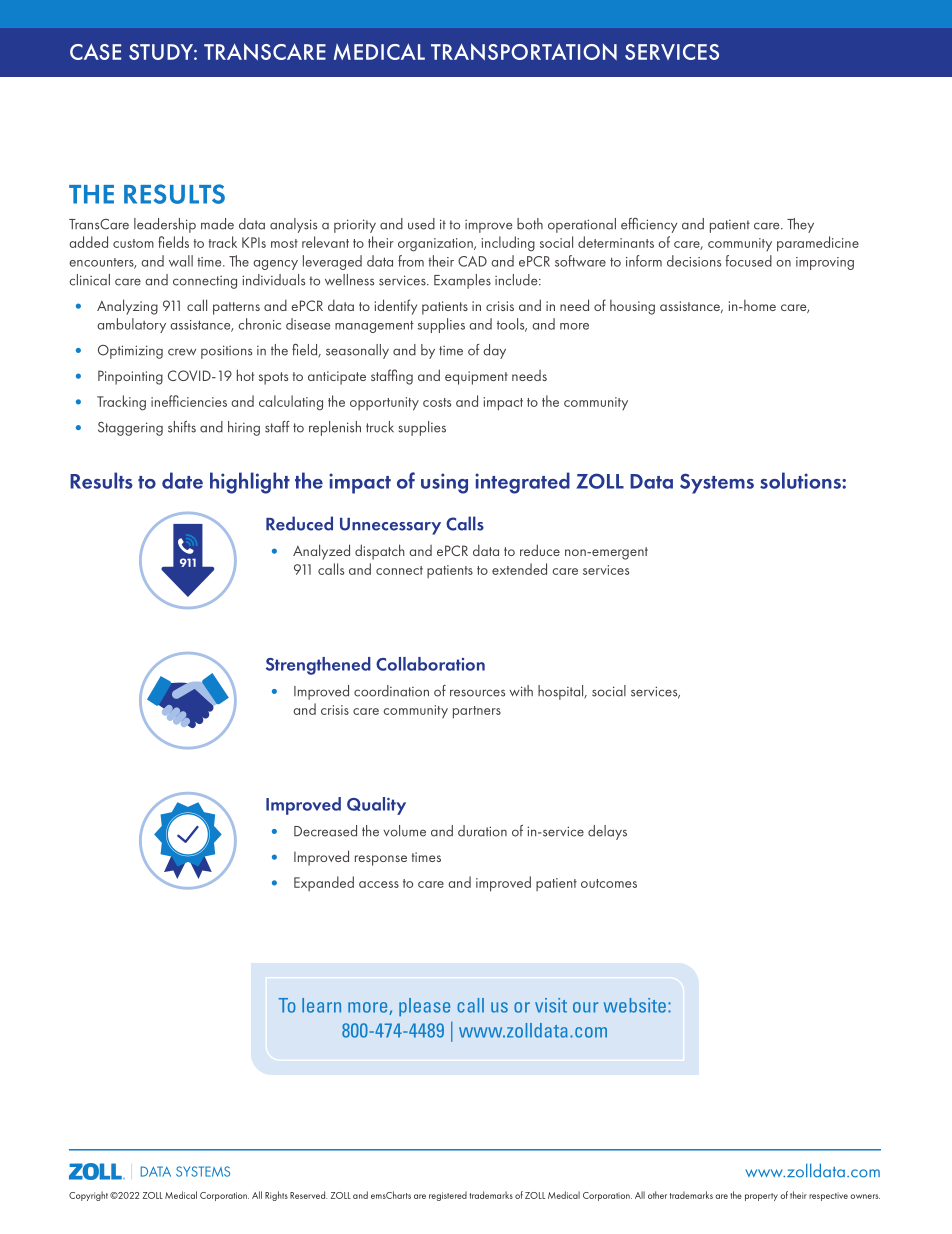  I want to click on solutions, so click(801, 480).
